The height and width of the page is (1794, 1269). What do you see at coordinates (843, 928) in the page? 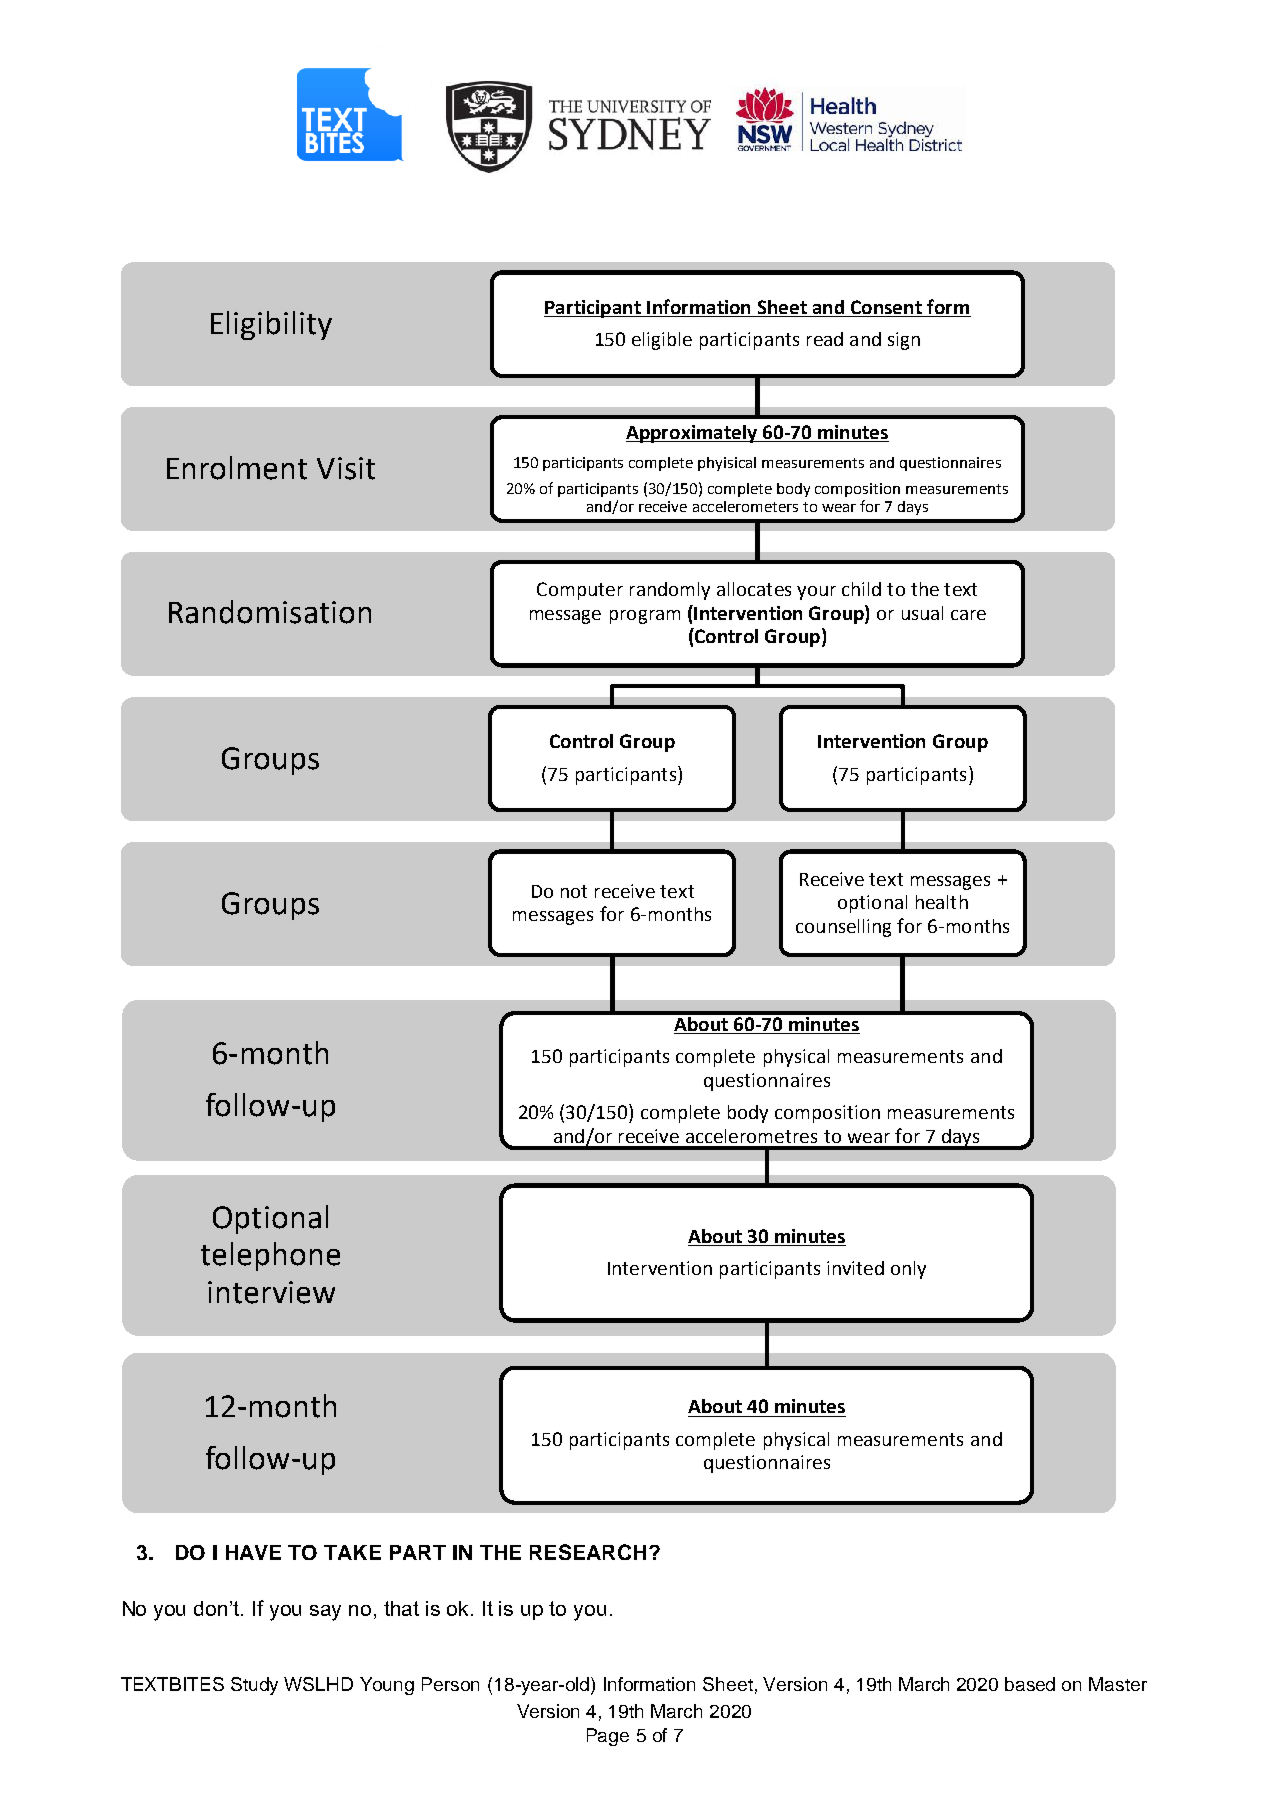
I see `counselling` at bounding box center [843, 928].
